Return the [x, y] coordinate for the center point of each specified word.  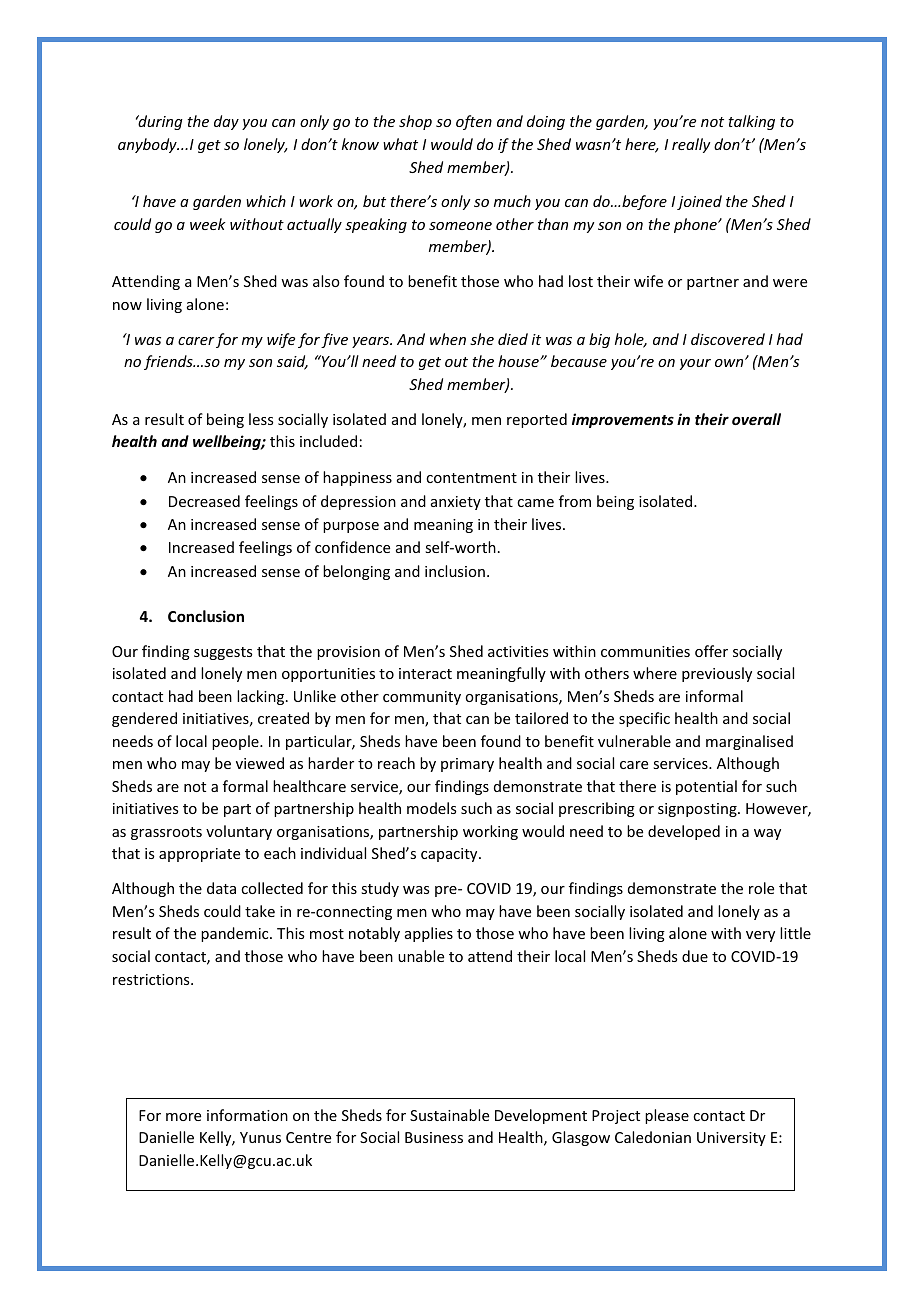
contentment [471, 478]
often [474, 122]
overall [756, 419]
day [226, 122]
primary [467, 765]
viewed [260, 763]
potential [706, 787]
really [691, 145]
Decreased [204, 501]
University [731, 1139]
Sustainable [449, 1115]
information [247, 1115]
